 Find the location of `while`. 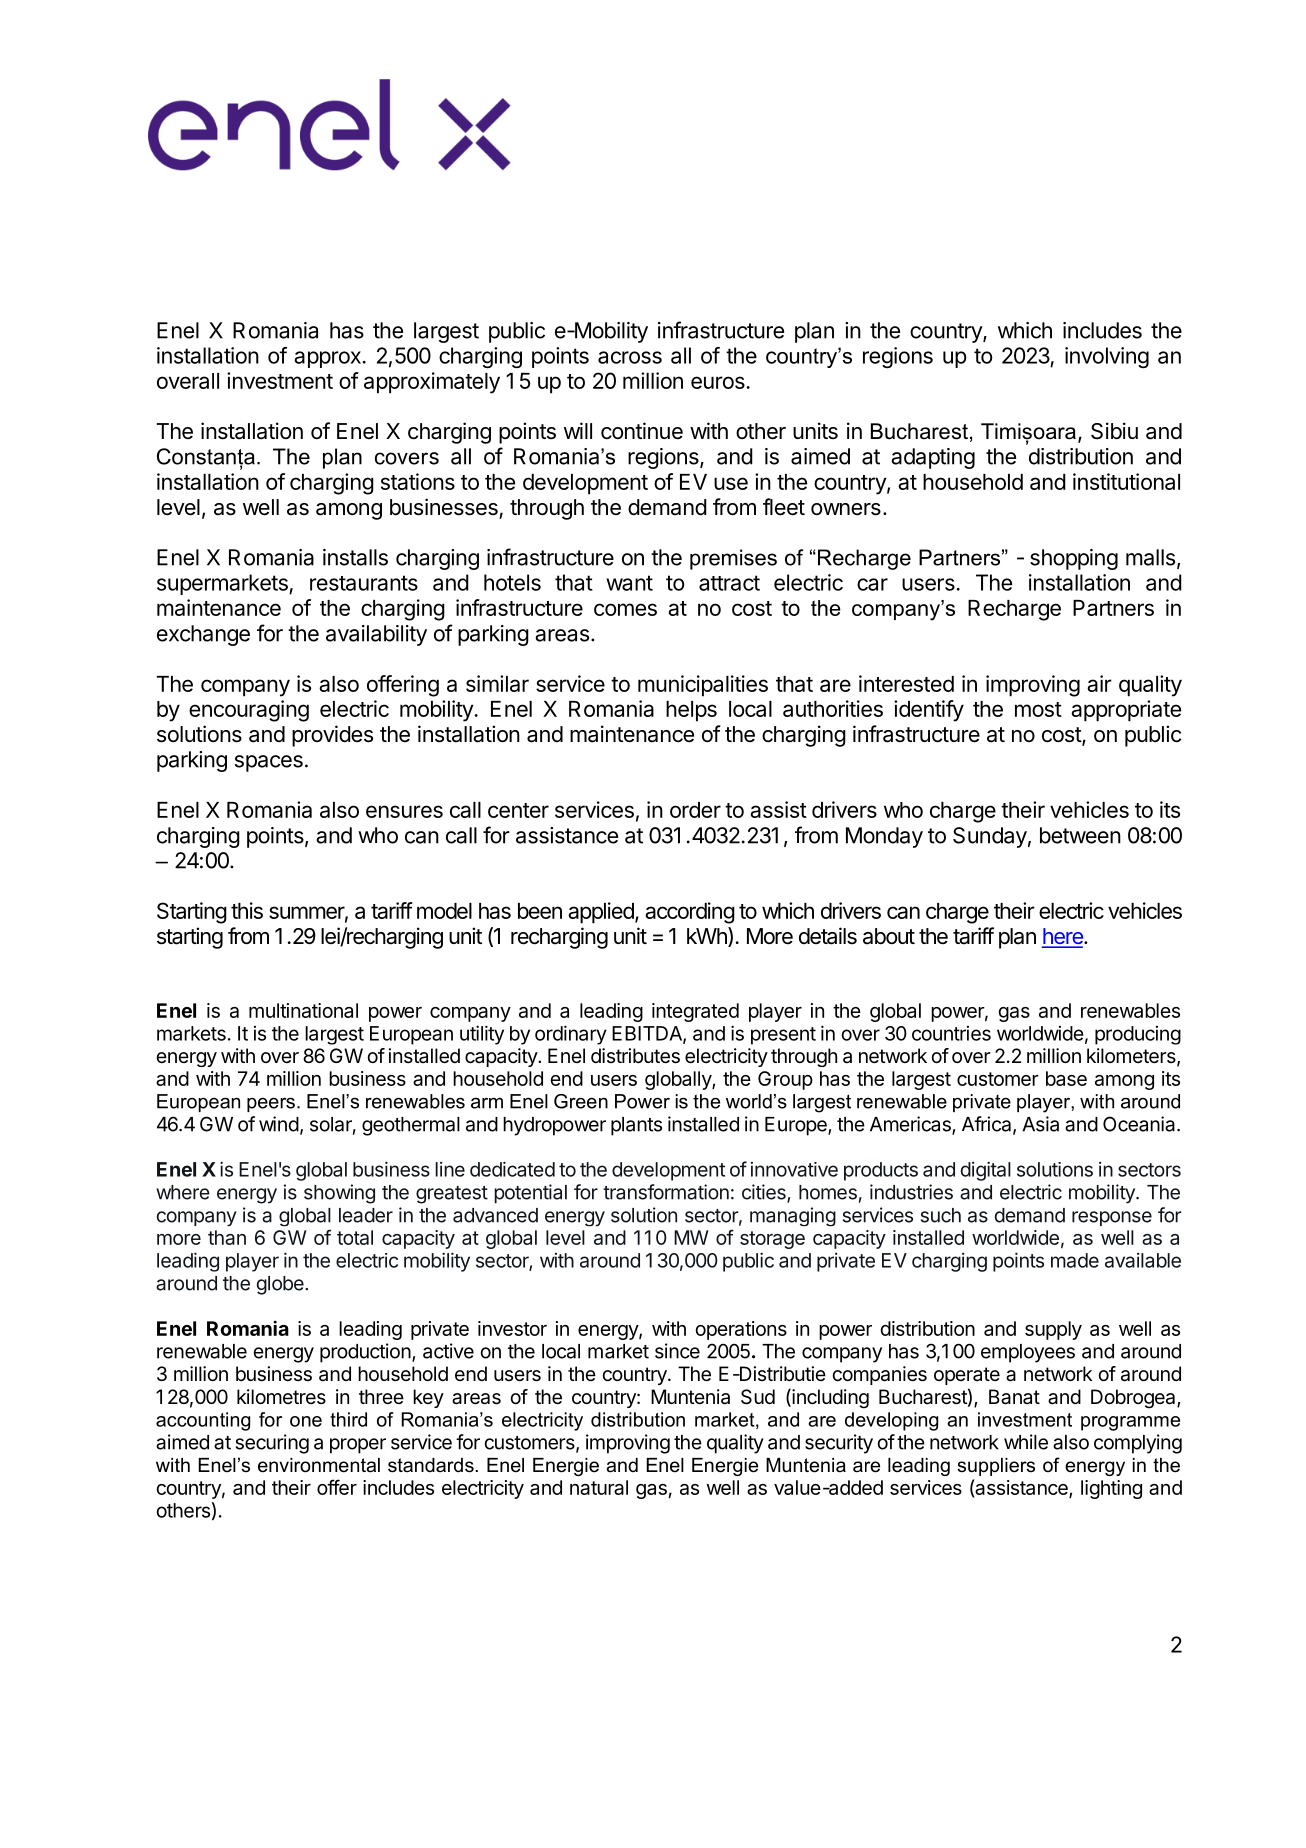

while is located at coordinates (1026, 1442).
